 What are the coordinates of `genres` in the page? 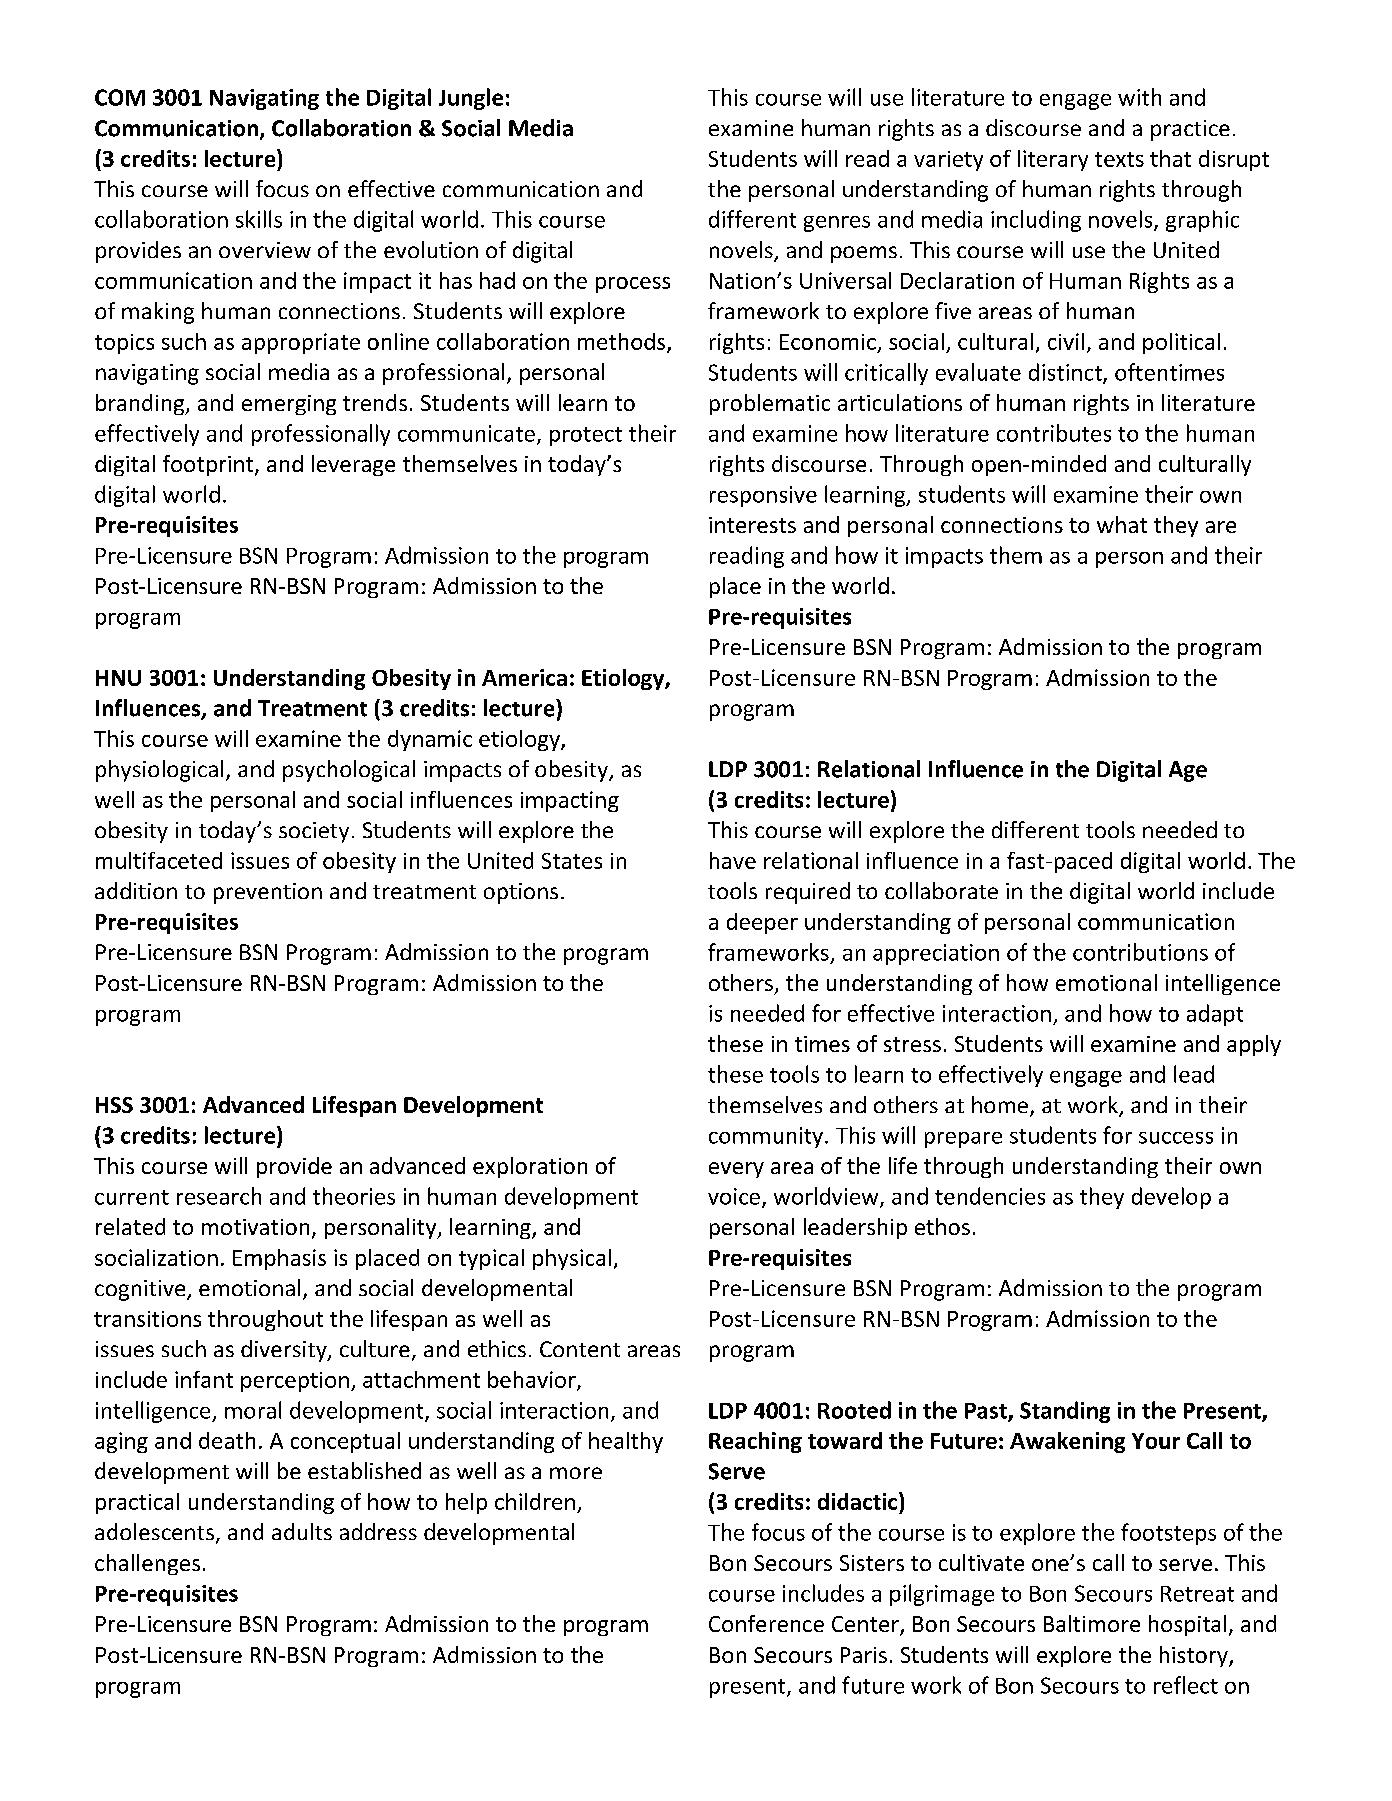 It's located at (837, 224).
